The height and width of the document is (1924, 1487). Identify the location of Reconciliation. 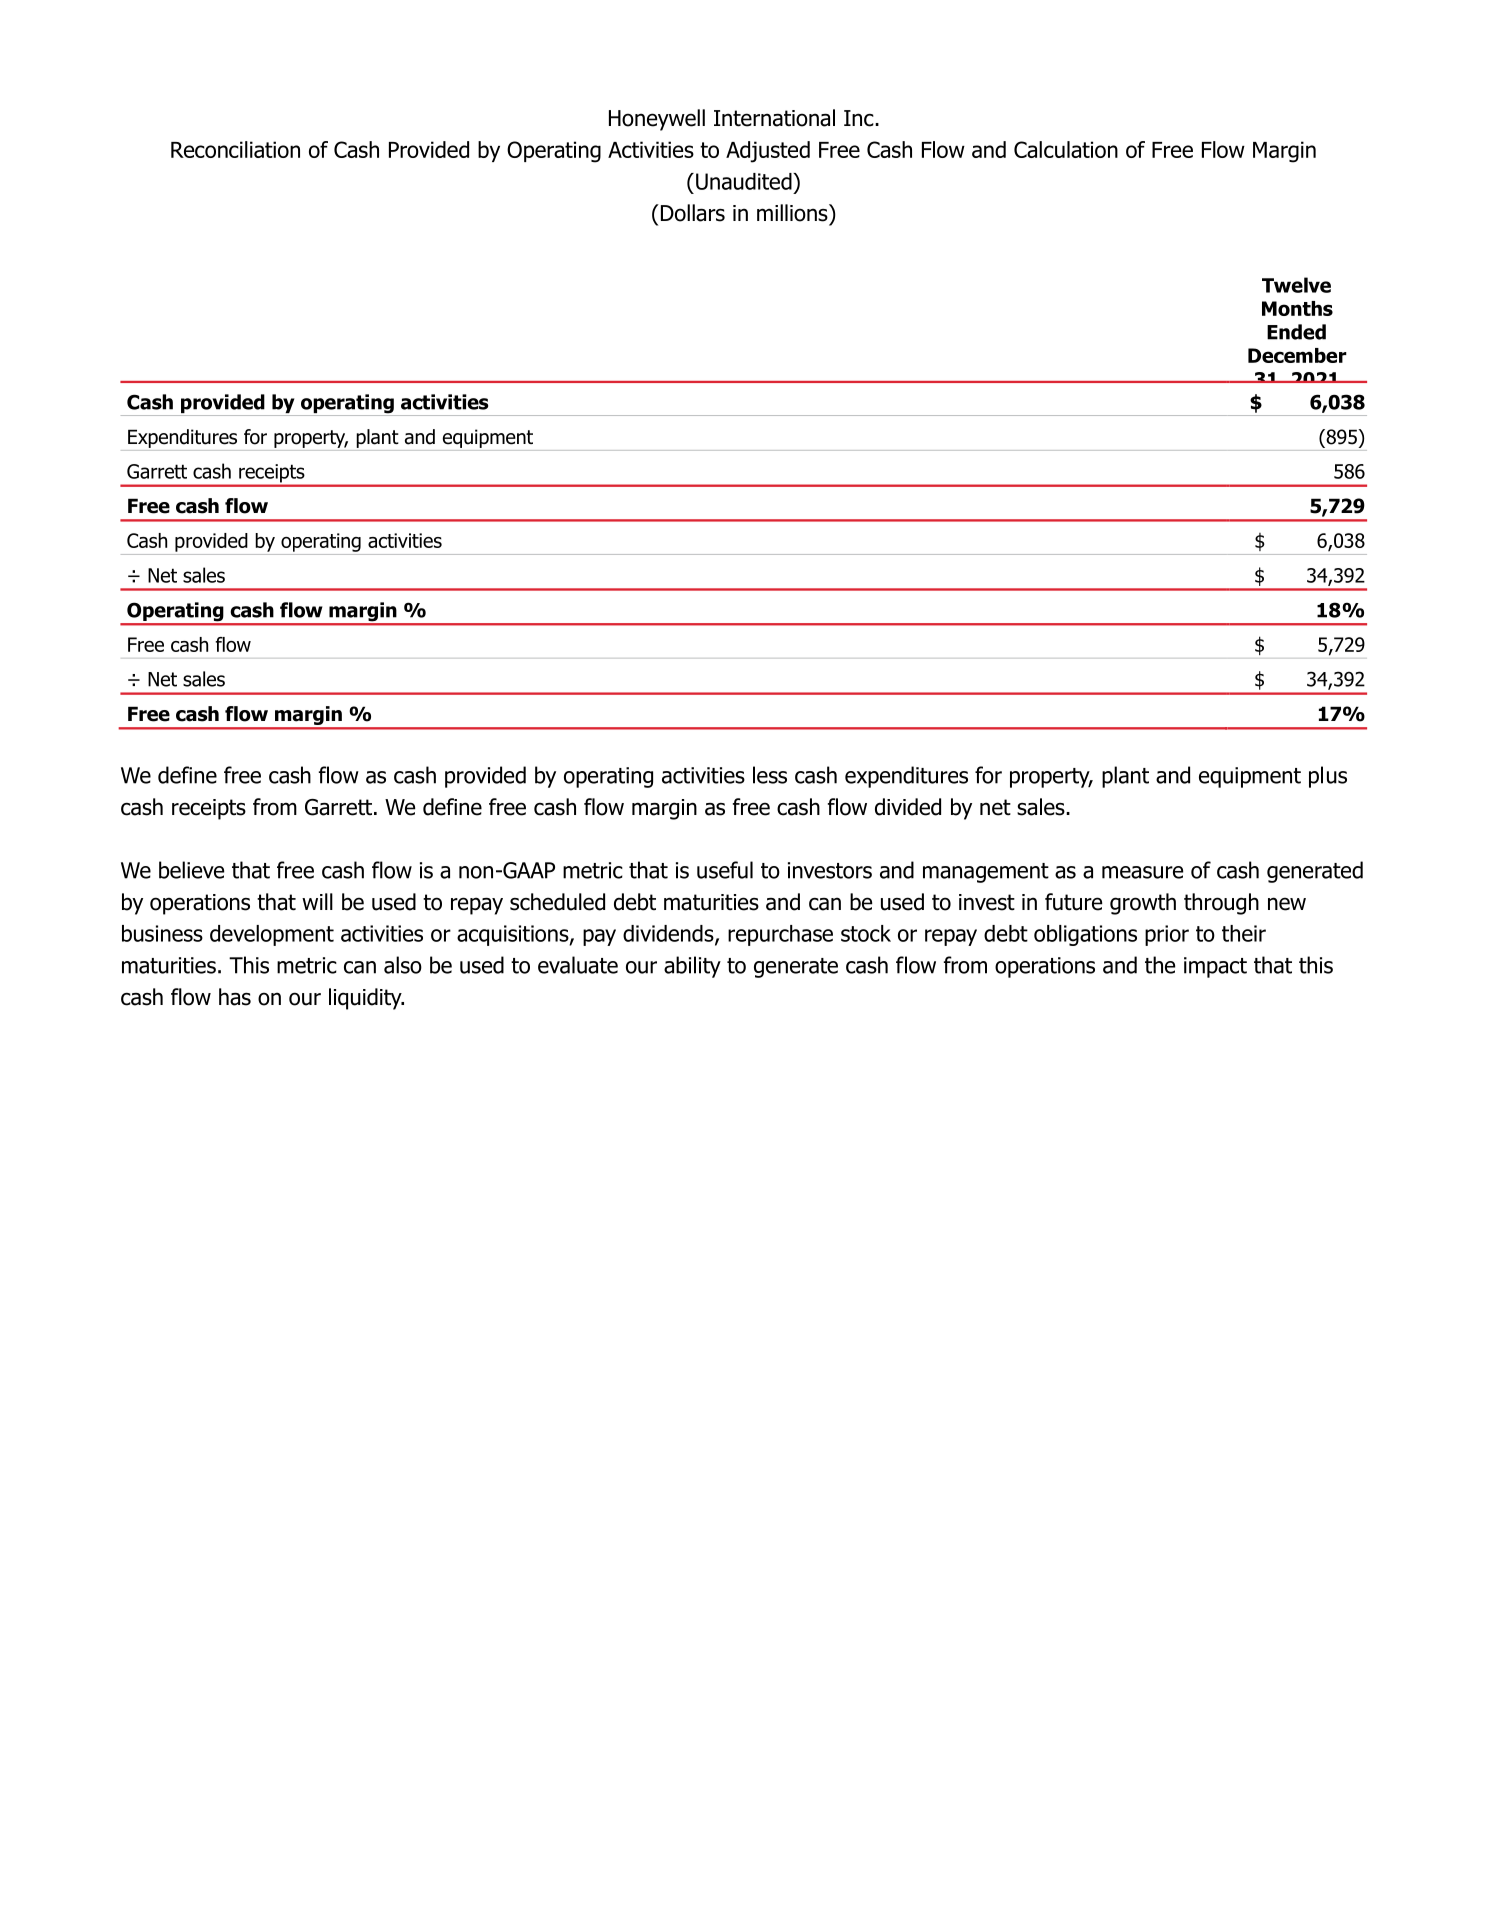
(235, 149).
